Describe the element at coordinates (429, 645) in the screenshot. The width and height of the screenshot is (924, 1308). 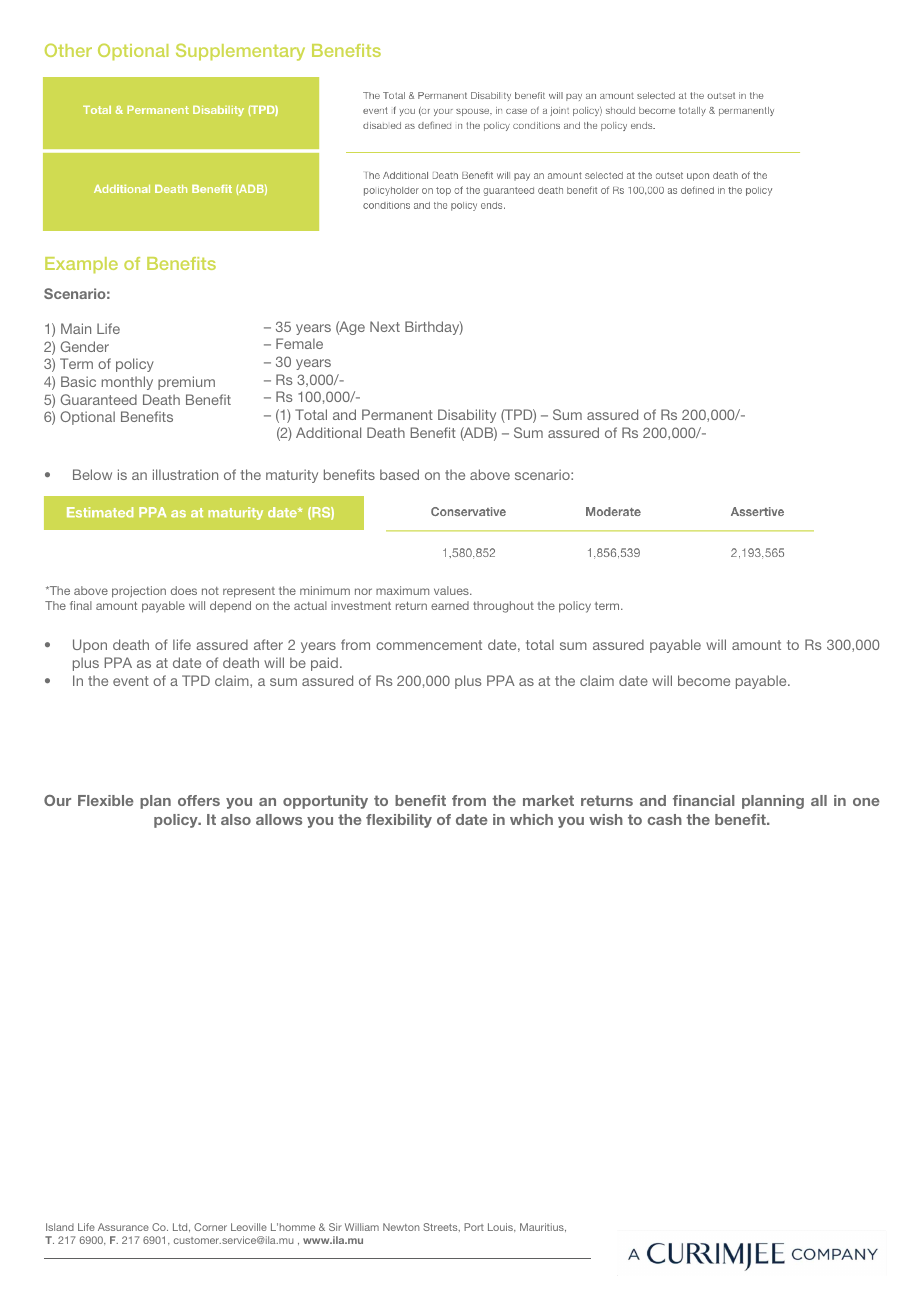
I see `commencement` at that location.
